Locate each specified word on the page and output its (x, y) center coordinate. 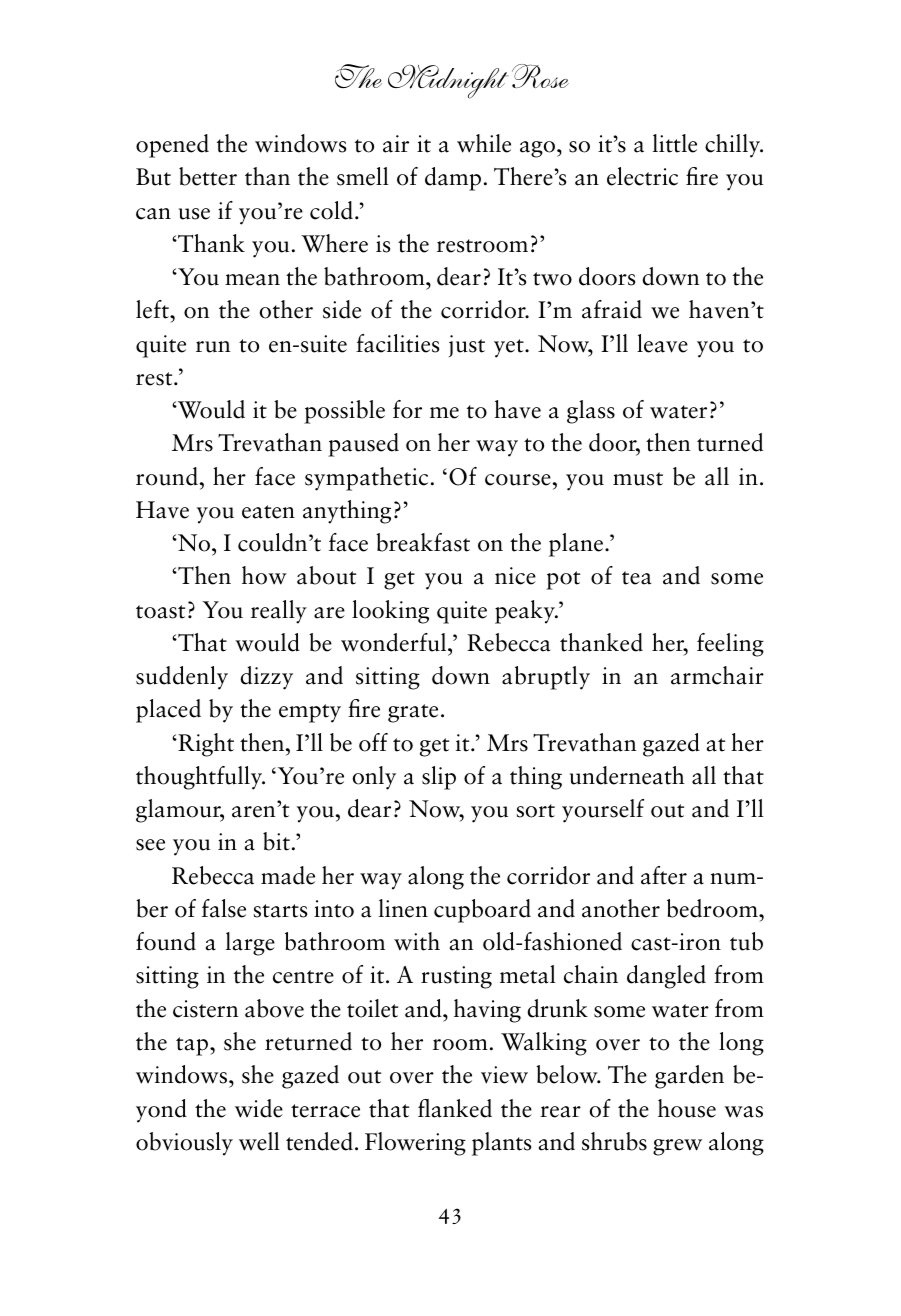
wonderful (395, 642)
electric (642, 176)
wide (259, 1108)
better (208, 176)
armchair (717, 675)
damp (453, 179)
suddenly (182, 678)
